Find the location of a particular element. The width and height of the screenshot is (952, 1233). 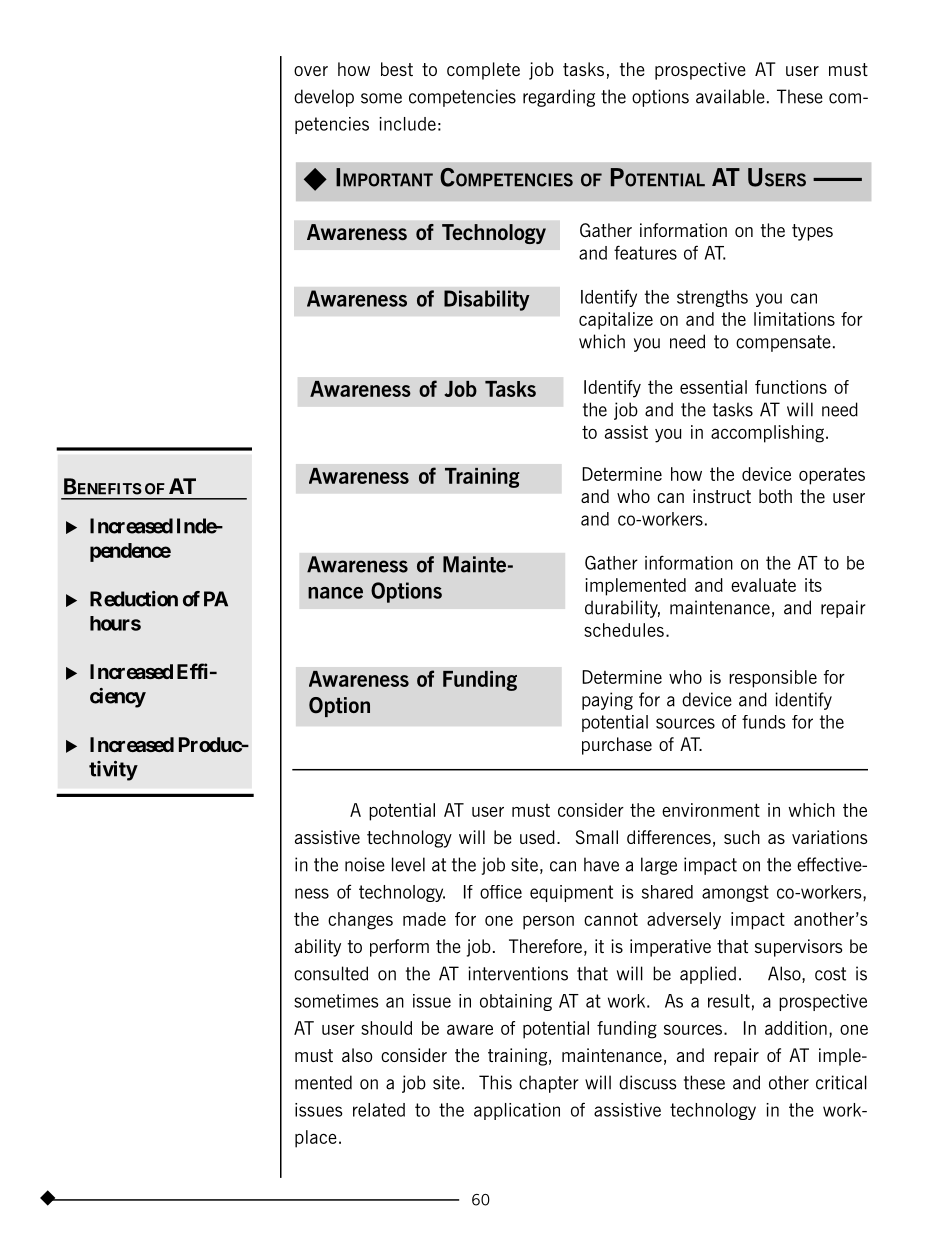

funds is located at coordinates (764, 722).
